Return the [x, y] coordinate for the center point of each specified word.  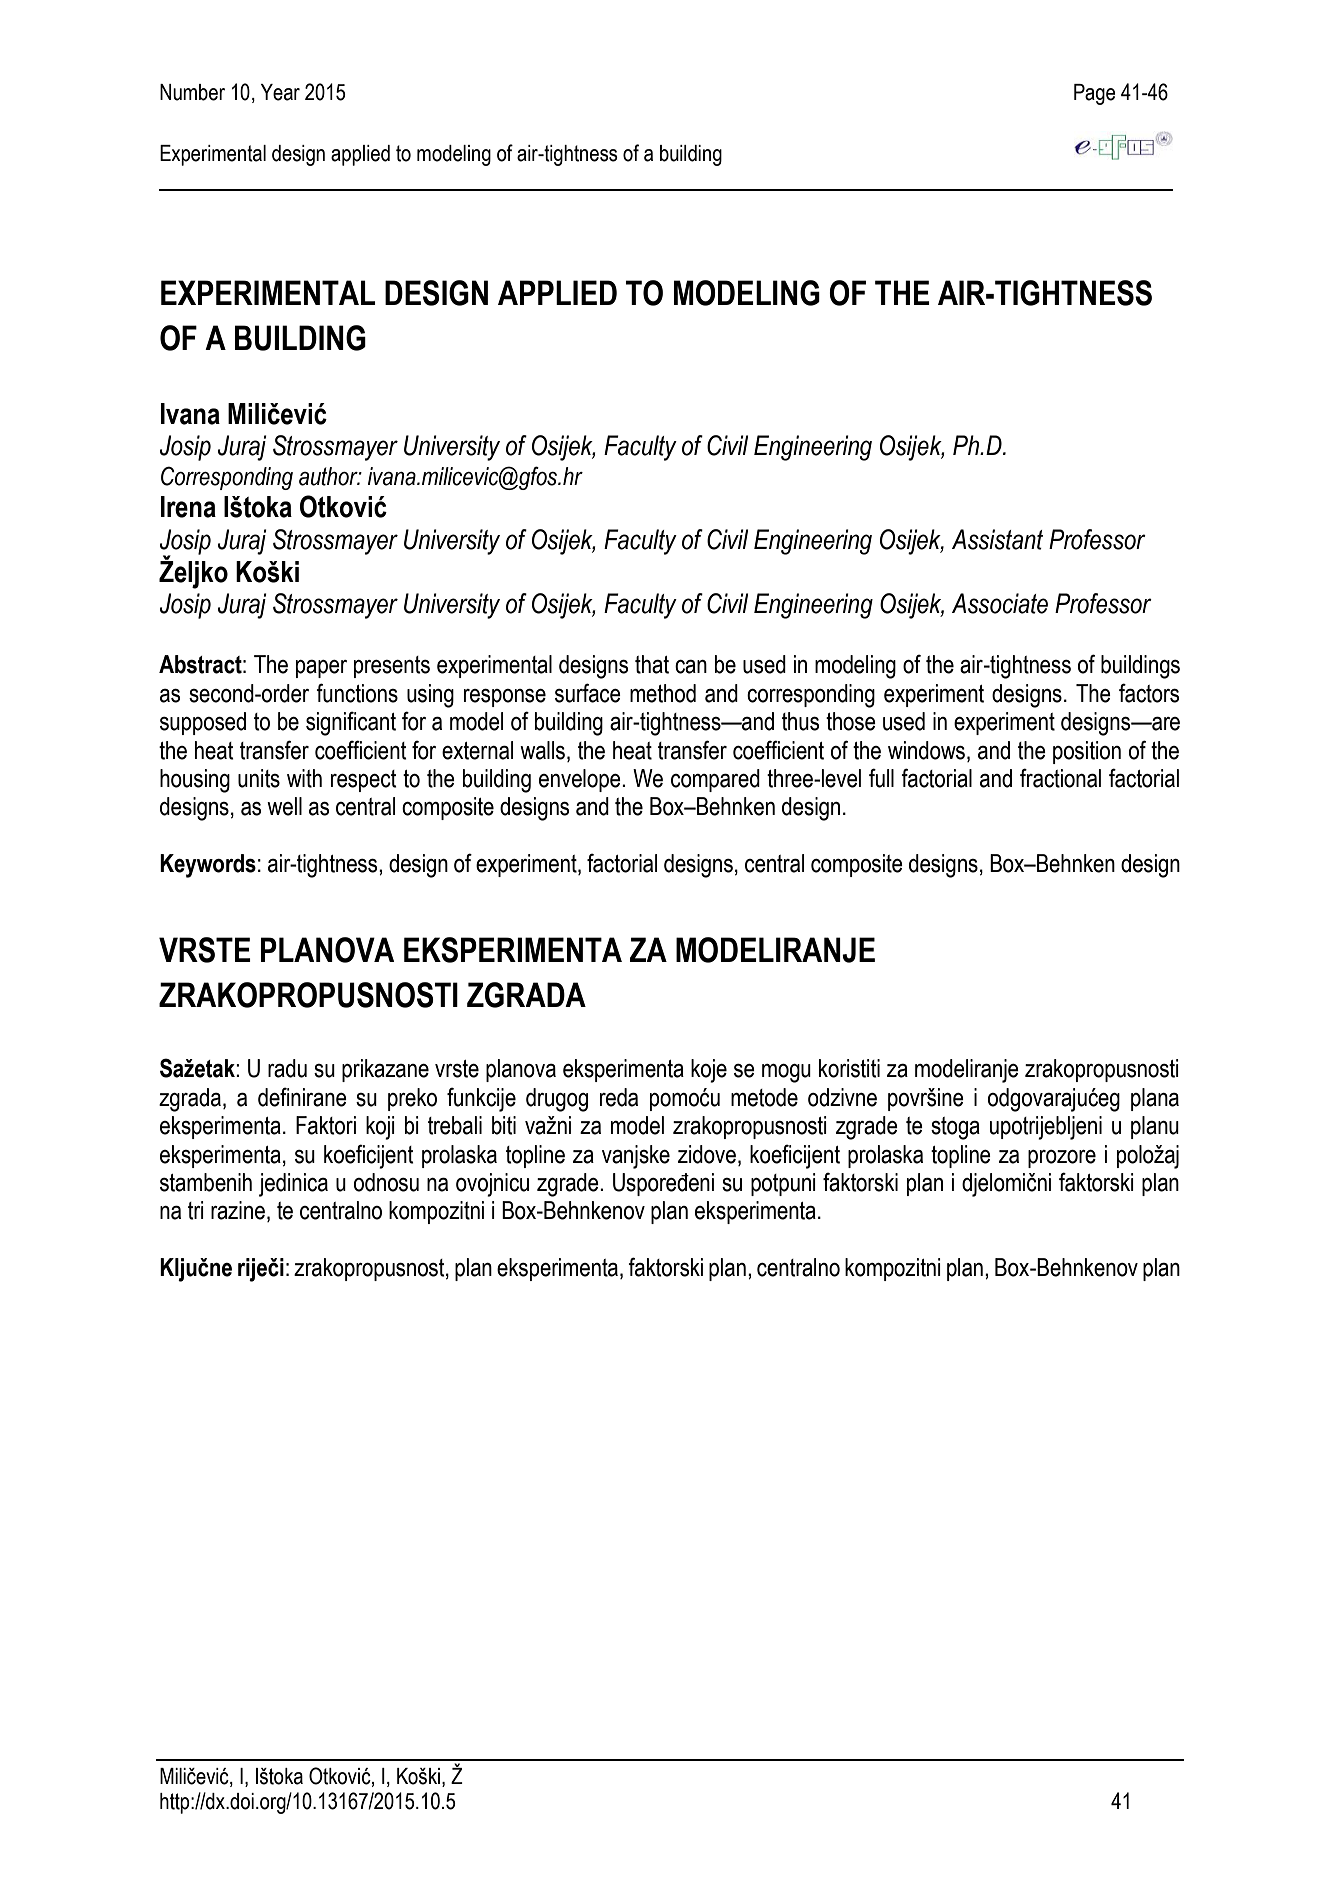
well [284, 806]
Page [1094, 94]
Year [280, 92]
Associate [1000, 603]
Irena [188, 507]
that [652, 664]
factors [1149, 693]
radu [287, 1068]
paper [321, 669]
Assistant [997, 539]
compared [715, 780]
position [1087, 752]
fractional [1060, 778]
